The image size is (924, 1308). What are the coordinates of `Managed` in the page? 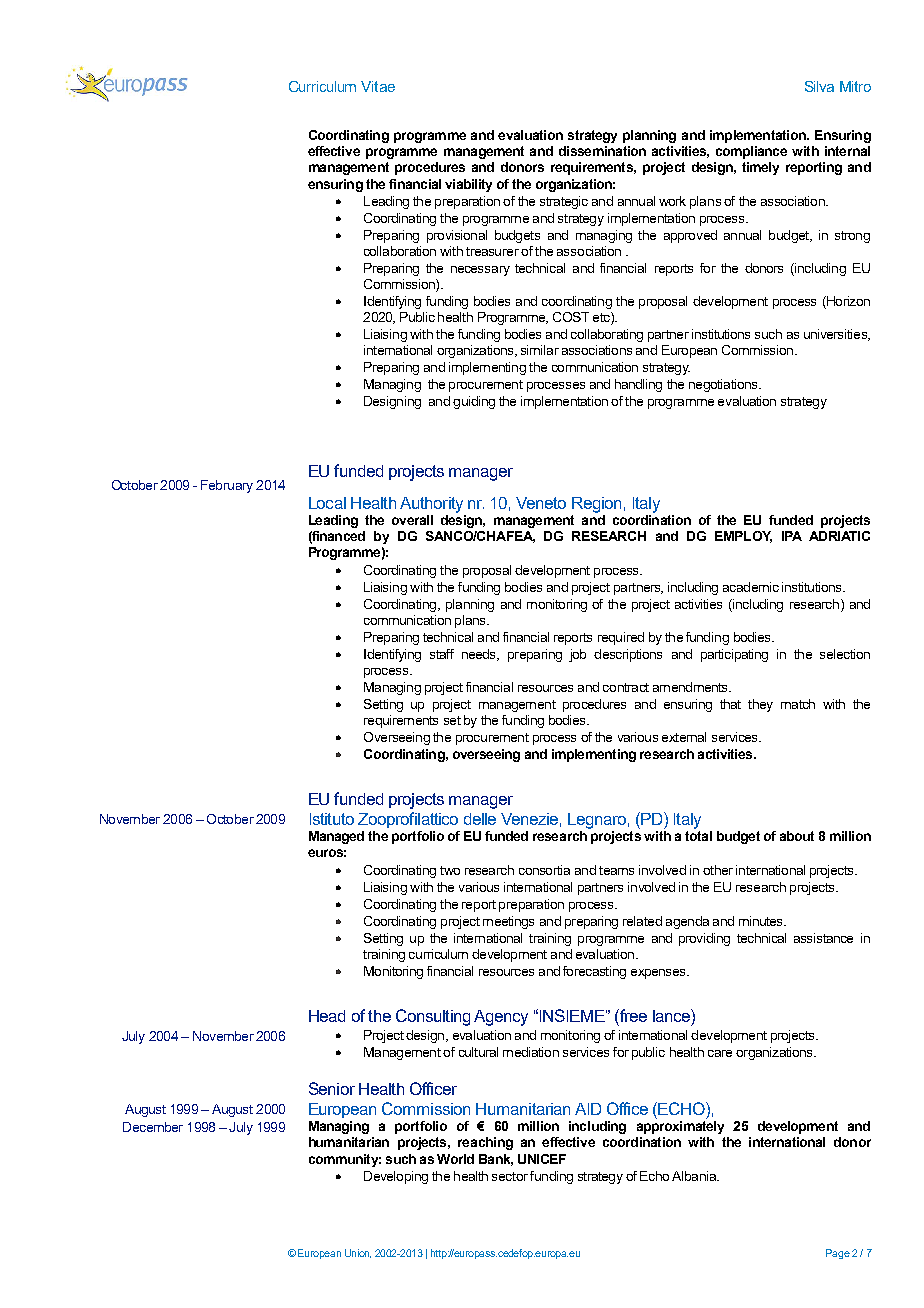 It's located at (336, 837).
